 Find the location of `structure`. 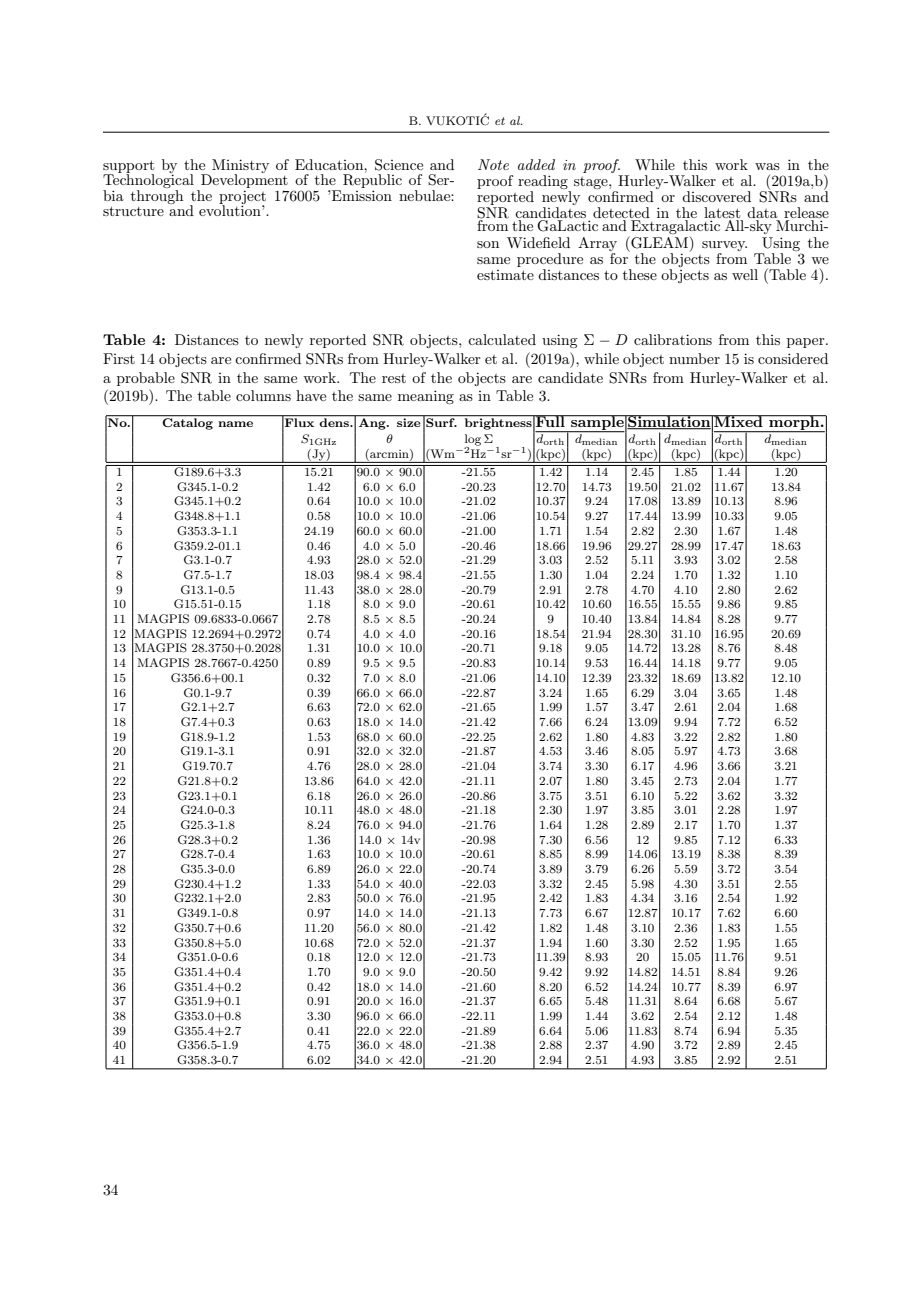

structure is located at coordinates (133, 211).
